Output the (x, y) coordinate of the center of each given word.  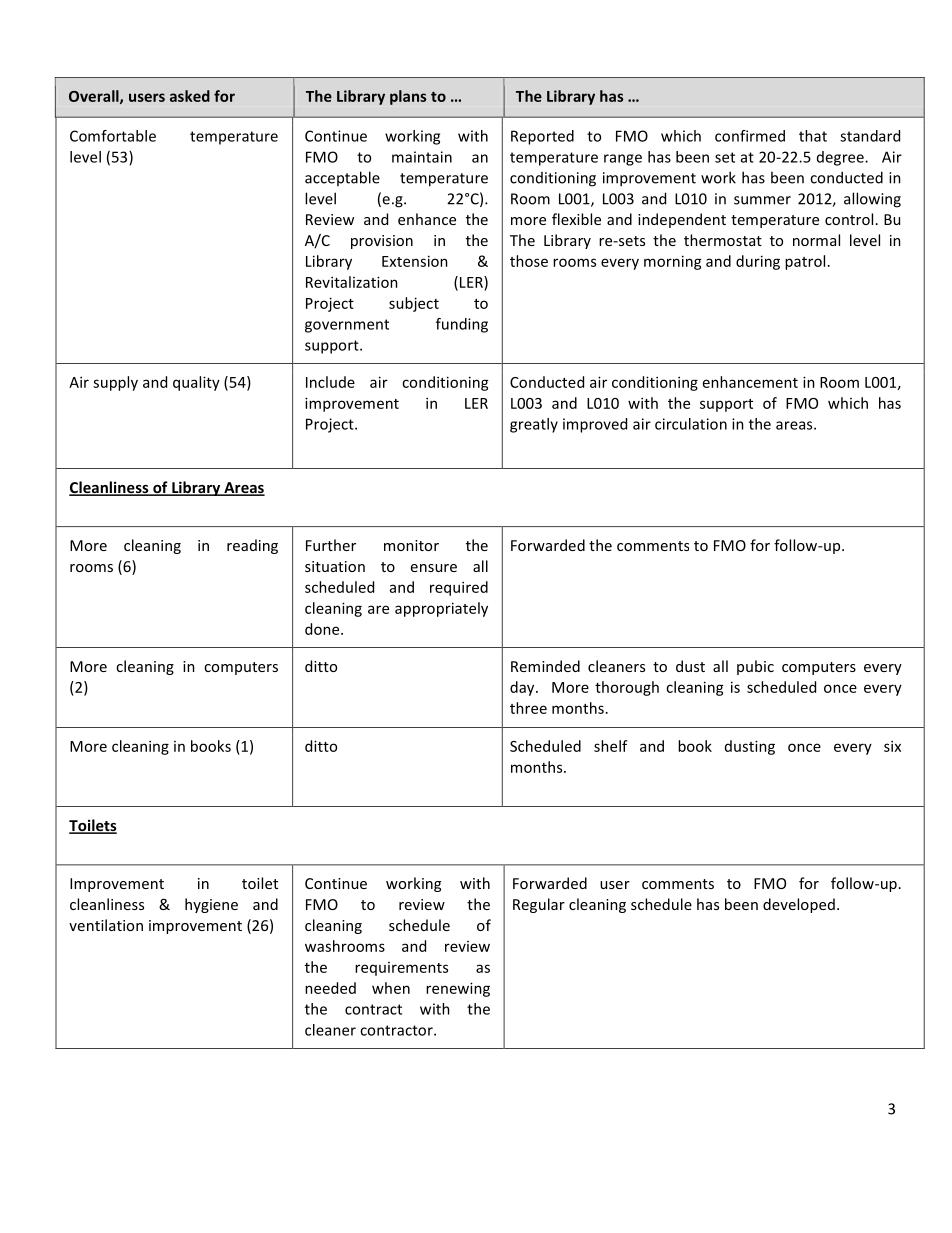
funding (462, 325)
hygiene (211, 905)
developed (799, 905)
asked (190, 96)
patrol (805, 262)
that (813, 136)
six (892, 746)
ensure (434, 568)
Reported (542, 137)
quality (196, 383)
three (528, 708)
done (323, 629)
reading (252, 546)
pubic (755, 667)
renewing (458, 989)
